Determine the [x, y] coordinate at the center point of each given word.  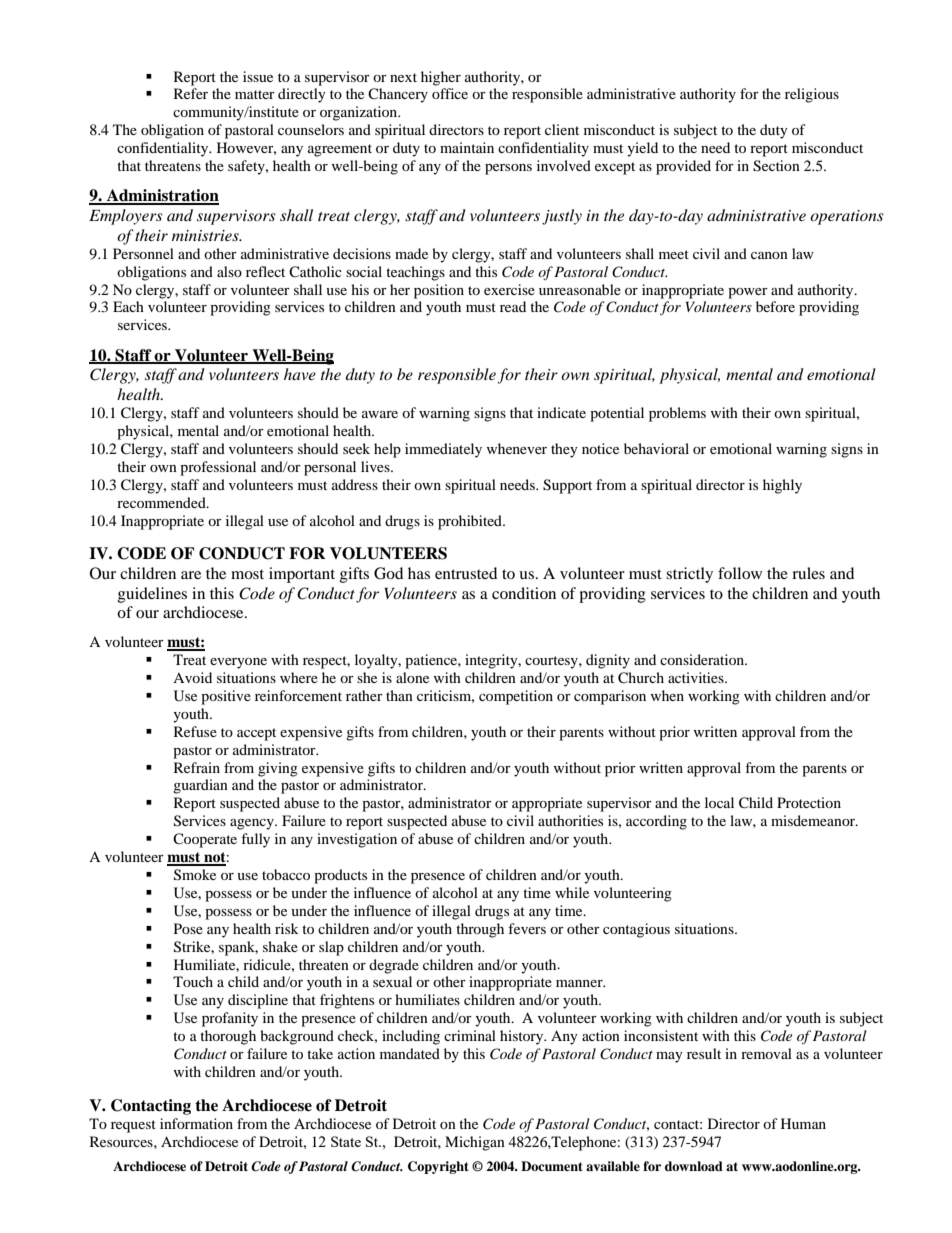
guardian [200, 786]
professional [218, 468]
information [196, 1123]
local [719, 802]
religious [812, 95]
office [450, 93]
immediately [443, 450]
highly [782, 486]
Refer [191, 93]
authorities [570, 820]
